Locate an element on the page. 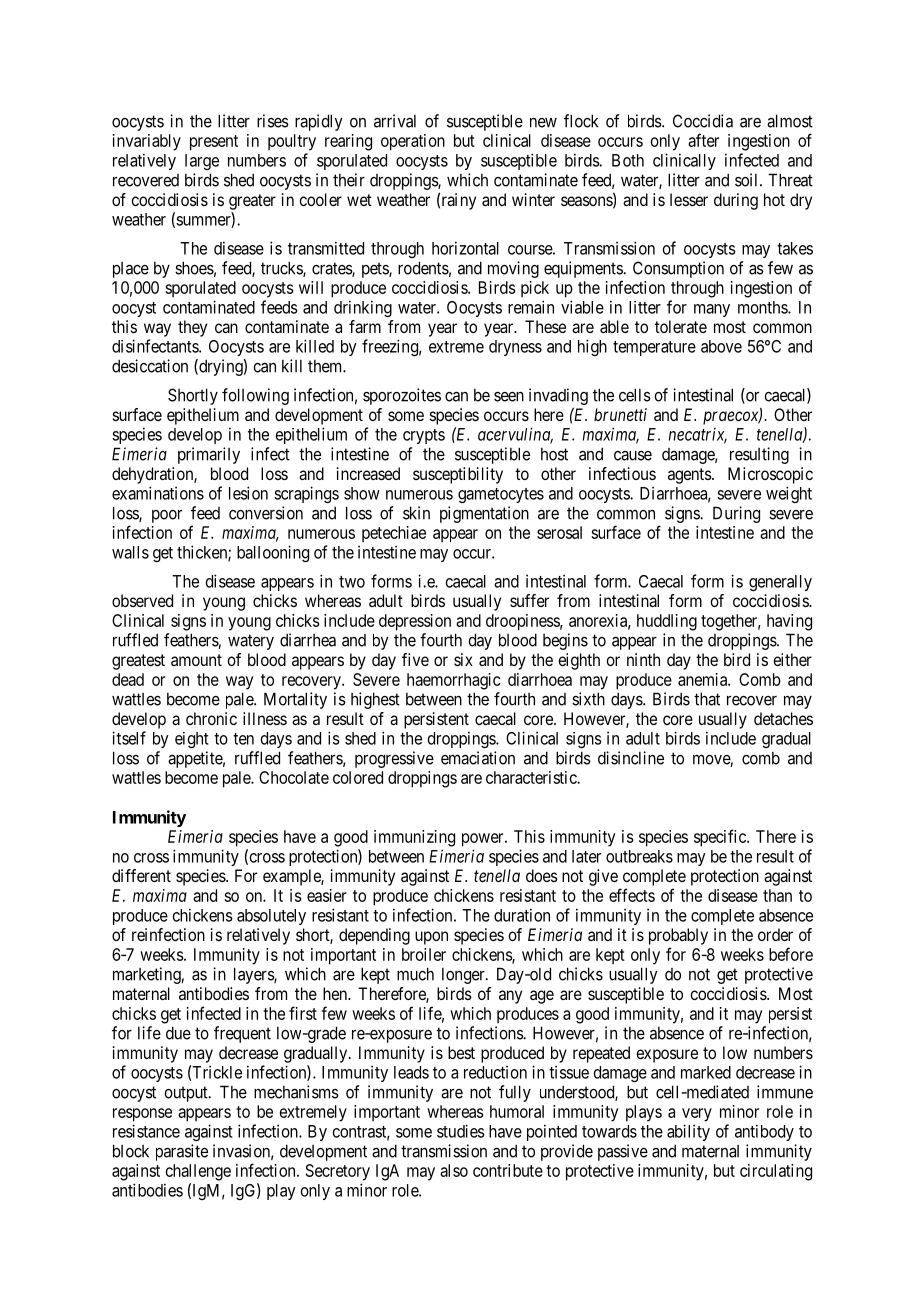 Image resolution: width=924 pixels, height=1307 pixels. above is located at coordinates (721, 346).
